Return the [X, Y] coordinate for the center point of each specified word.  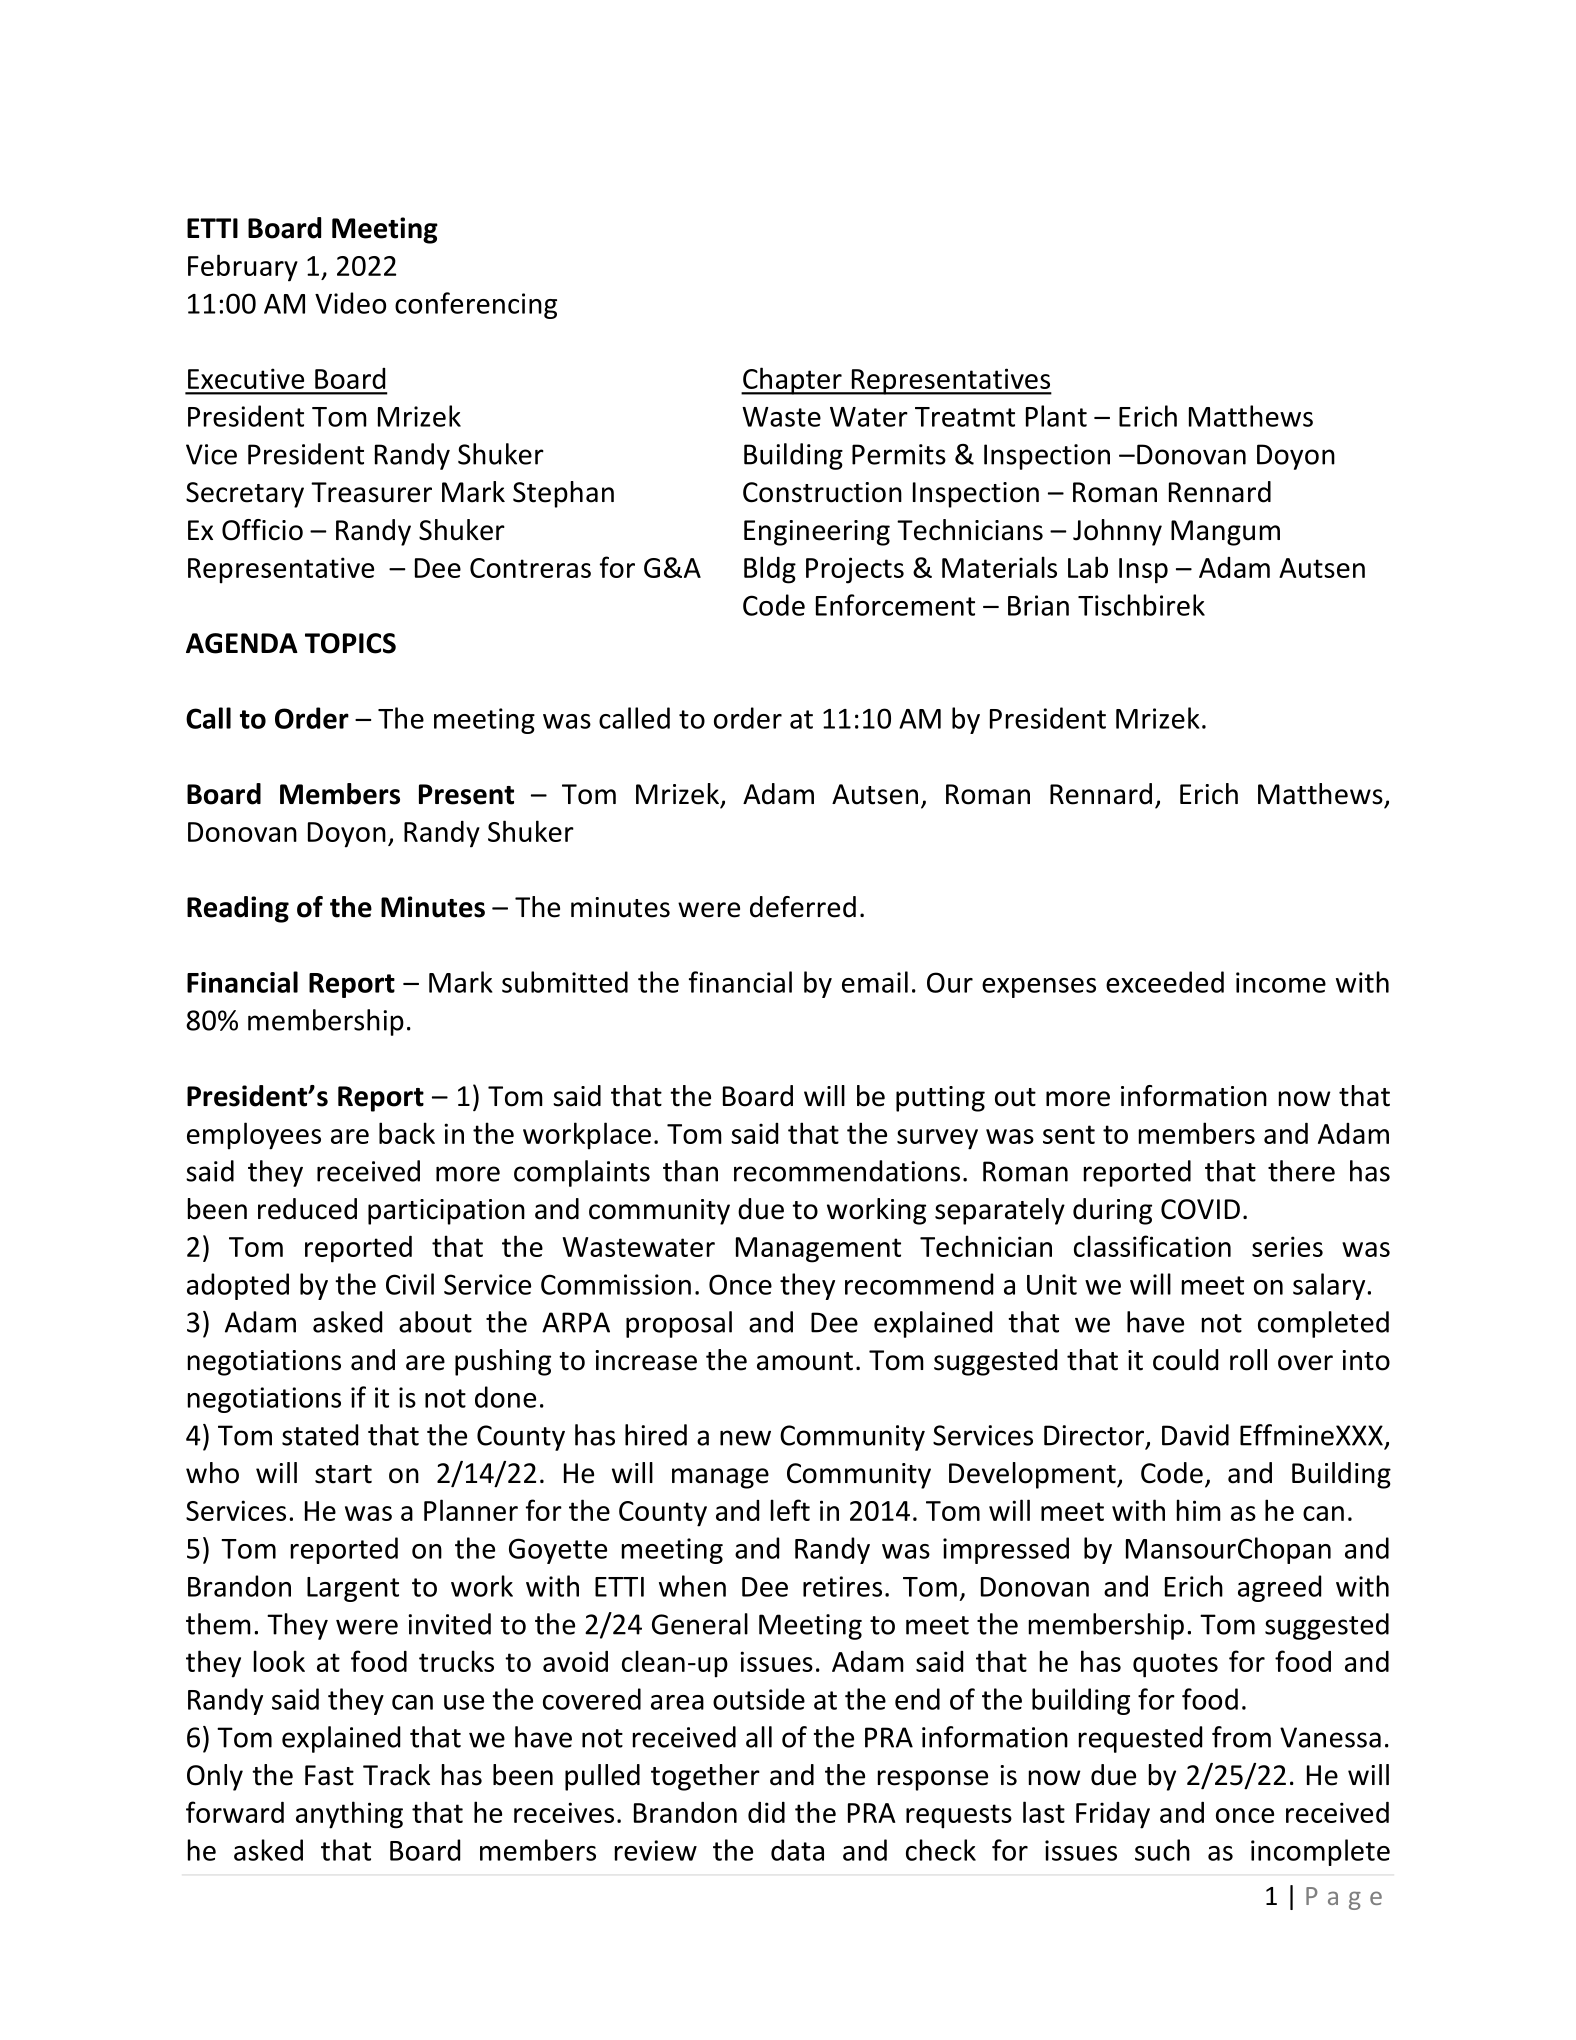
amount [805, 1361]
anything [349, 1815]
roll [1248, 1360]
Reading [238, 909]
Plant [1056, 416]
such [1162, 1850]
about [435, 1322]
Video [350, 303]
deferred [803, 907]
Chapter [792, 381]
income [1281, 982]
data [797, 1850]
